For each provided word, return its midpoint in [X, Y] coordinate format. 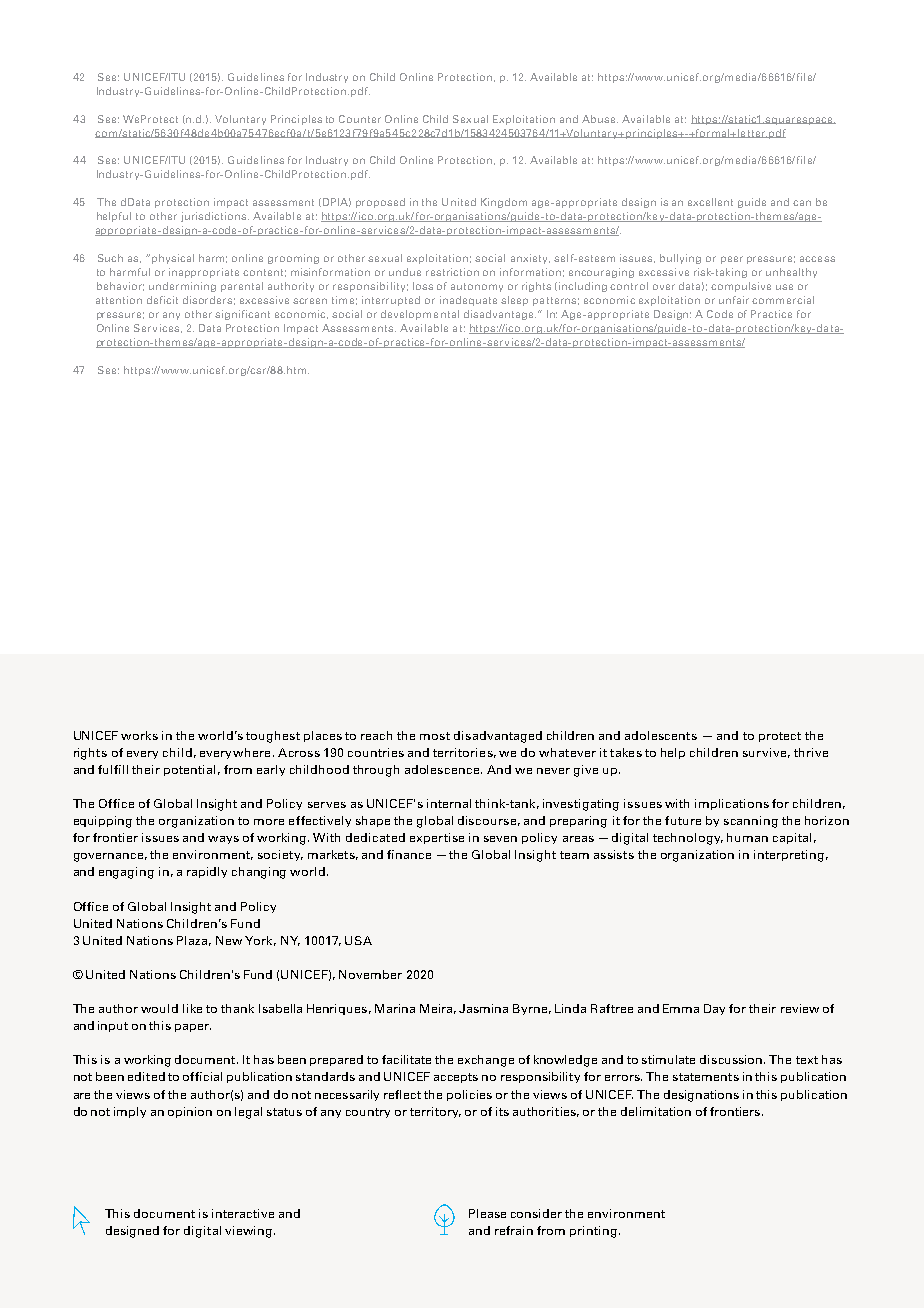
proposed [380, 203]
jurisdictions [213, 217]
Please [487, 1213]
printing [593, 1232]
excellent [710, 202]
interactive [243, 1213]
